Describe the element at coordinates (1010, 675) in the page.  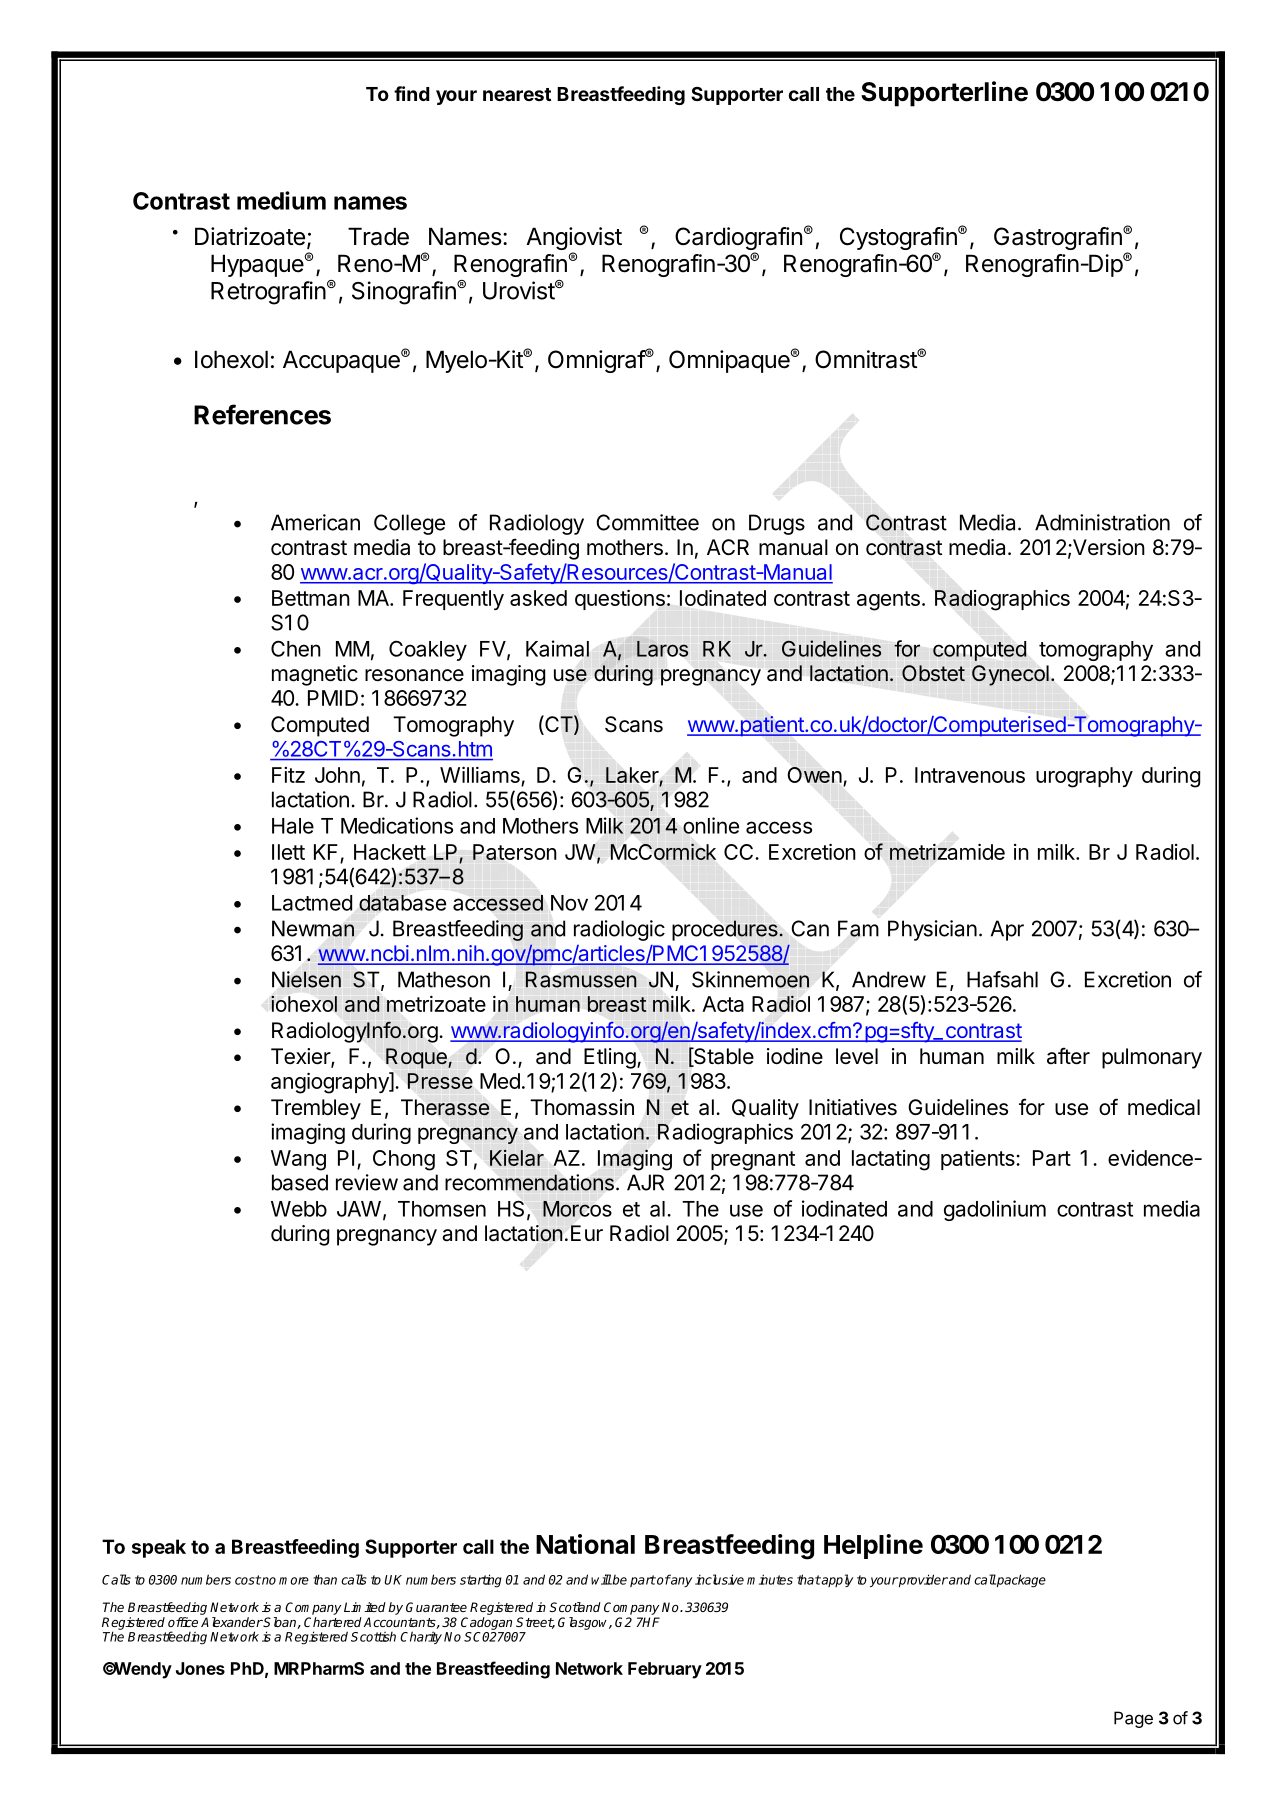
I see `Gynecol` at that location.
